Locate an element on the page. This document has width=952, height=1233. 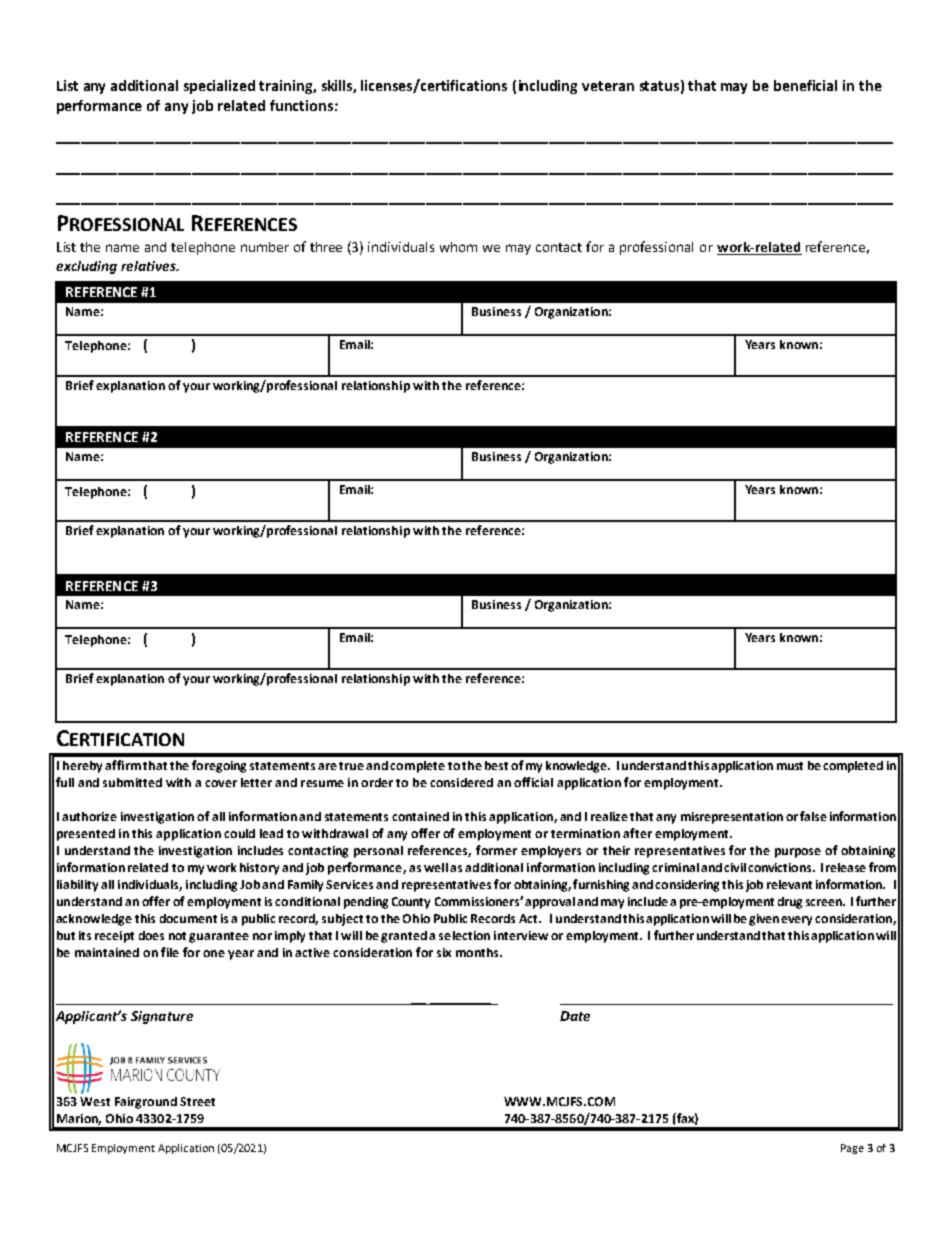
submitted is located at coordinates (132, 782).
